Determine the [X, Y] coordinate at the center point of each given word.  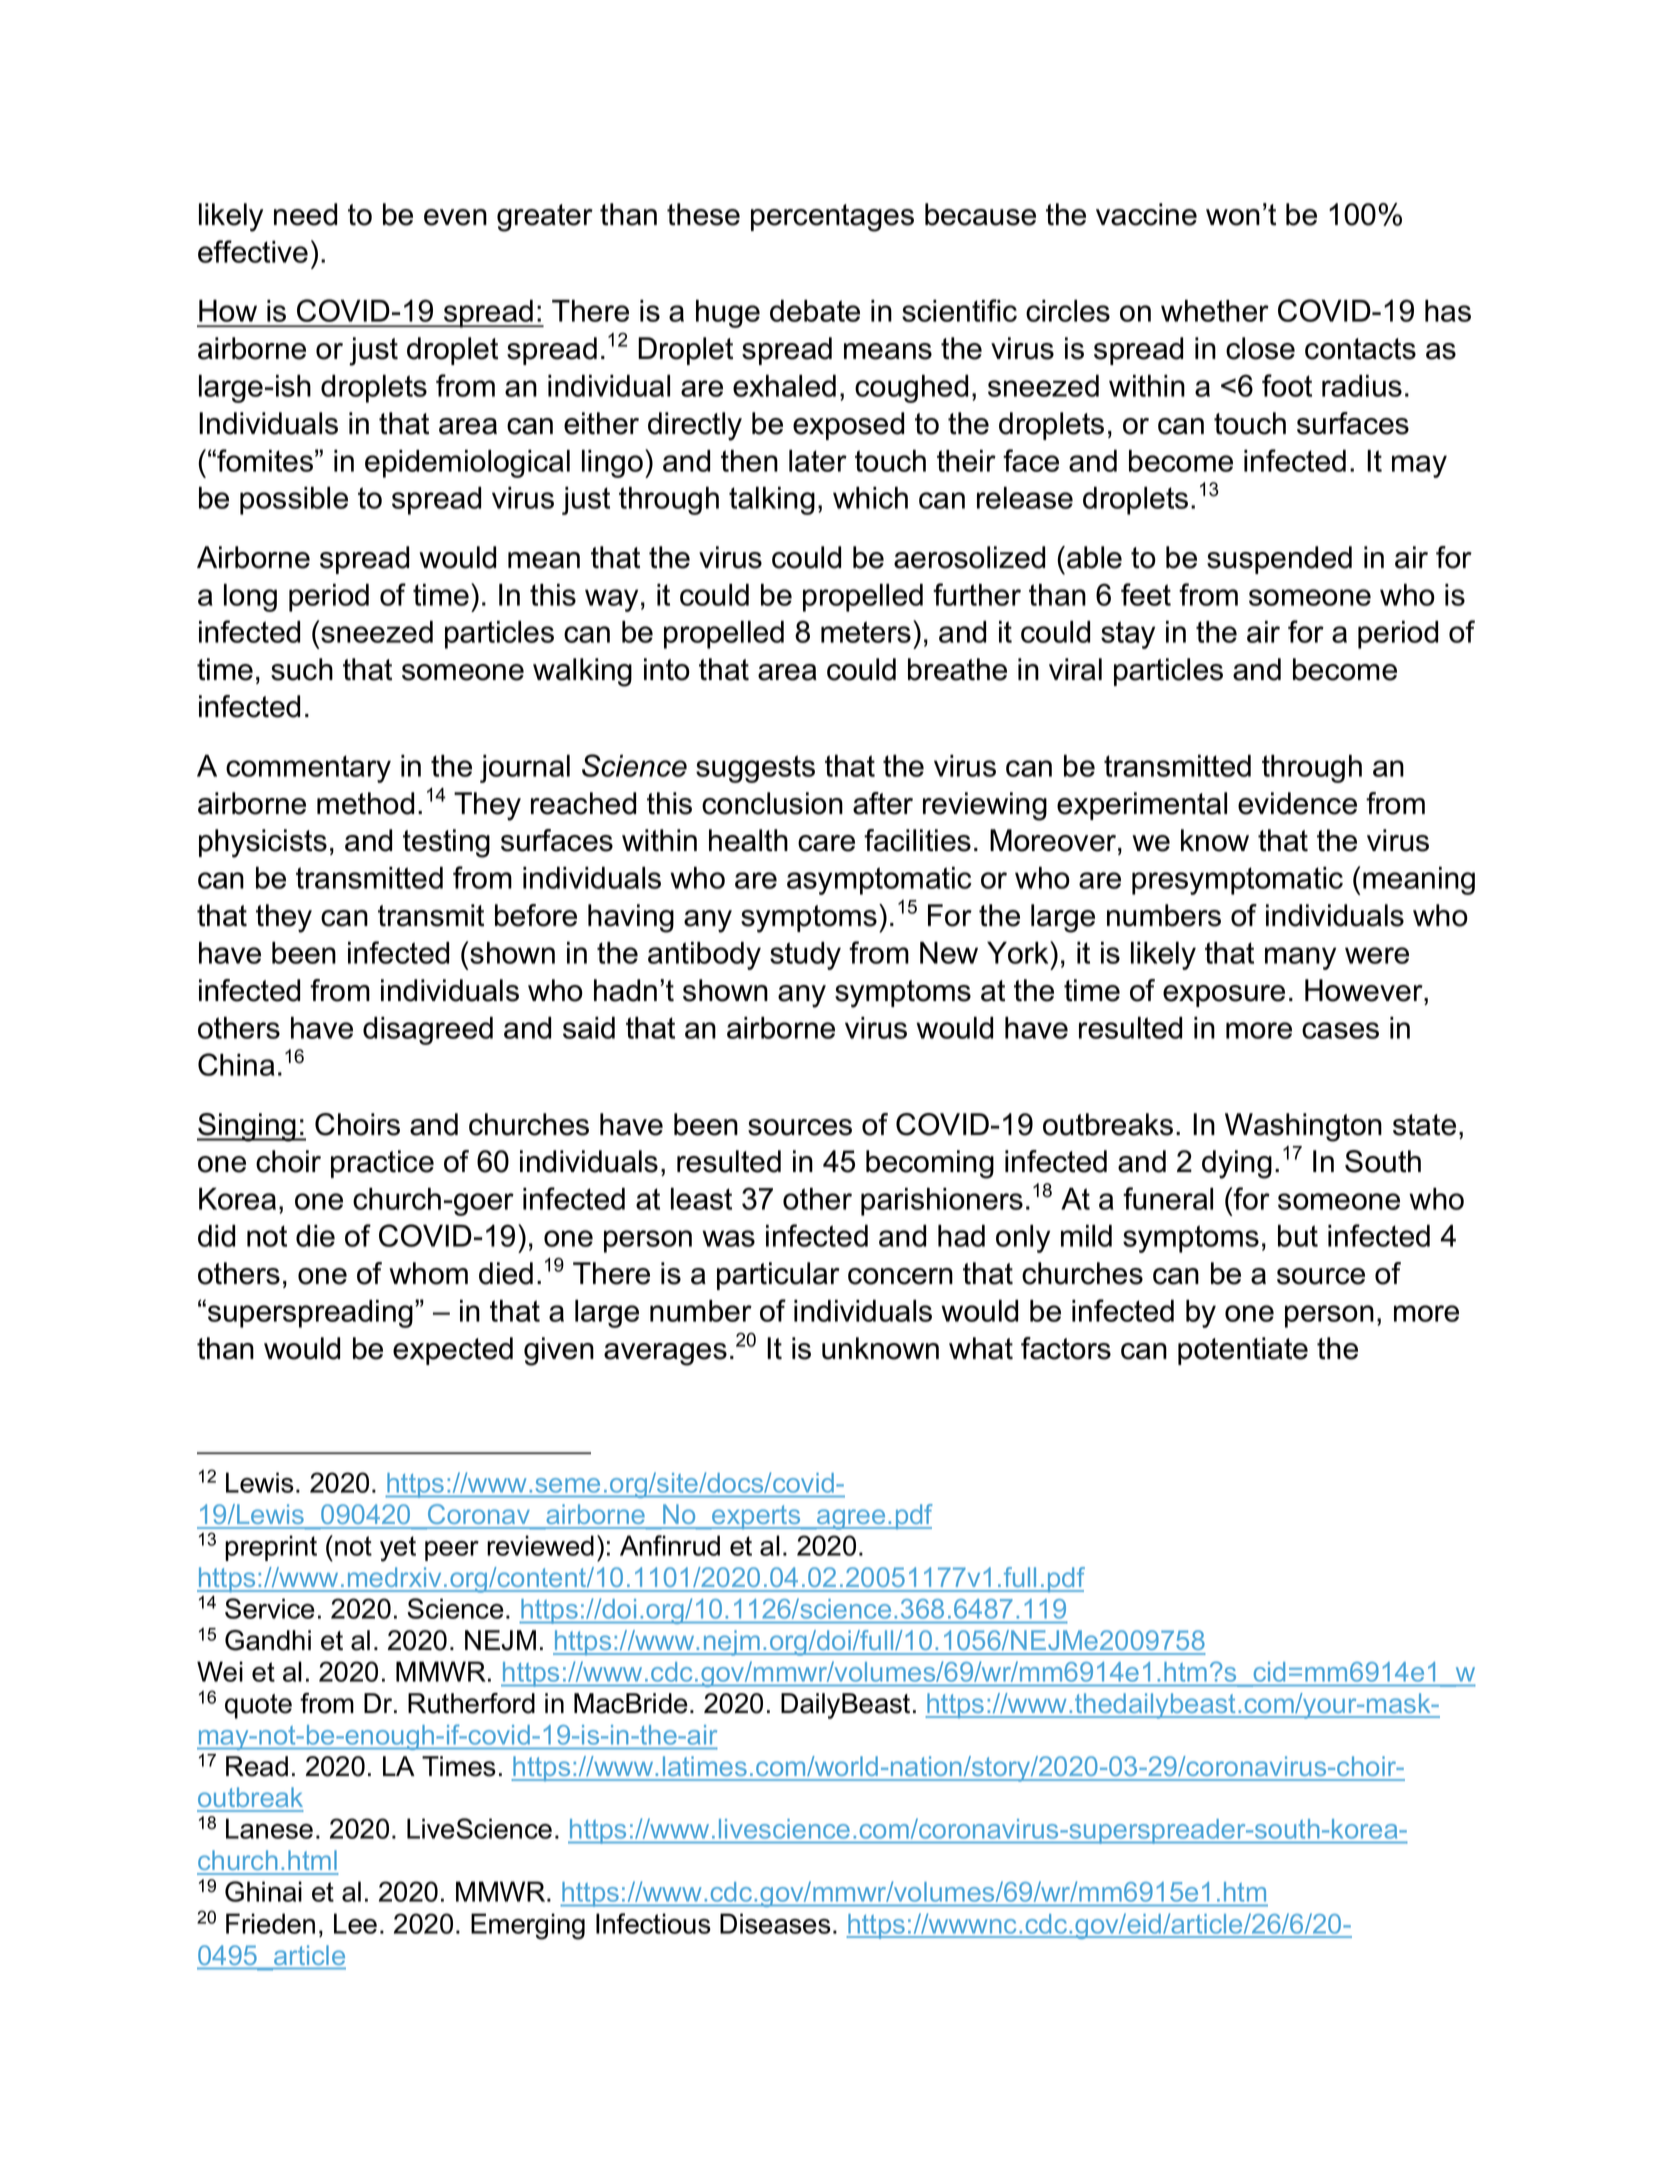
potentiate [1243, 1351]
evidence [1297, 803]
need [305, 214]
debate [815, 311]
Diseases [775, 1923]
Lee [355, 1923]
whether [1215, 311]
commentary [308, 769]
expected [453, 1351]
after [883, 803]
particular [778, 1276]
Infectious [653, 1923]
